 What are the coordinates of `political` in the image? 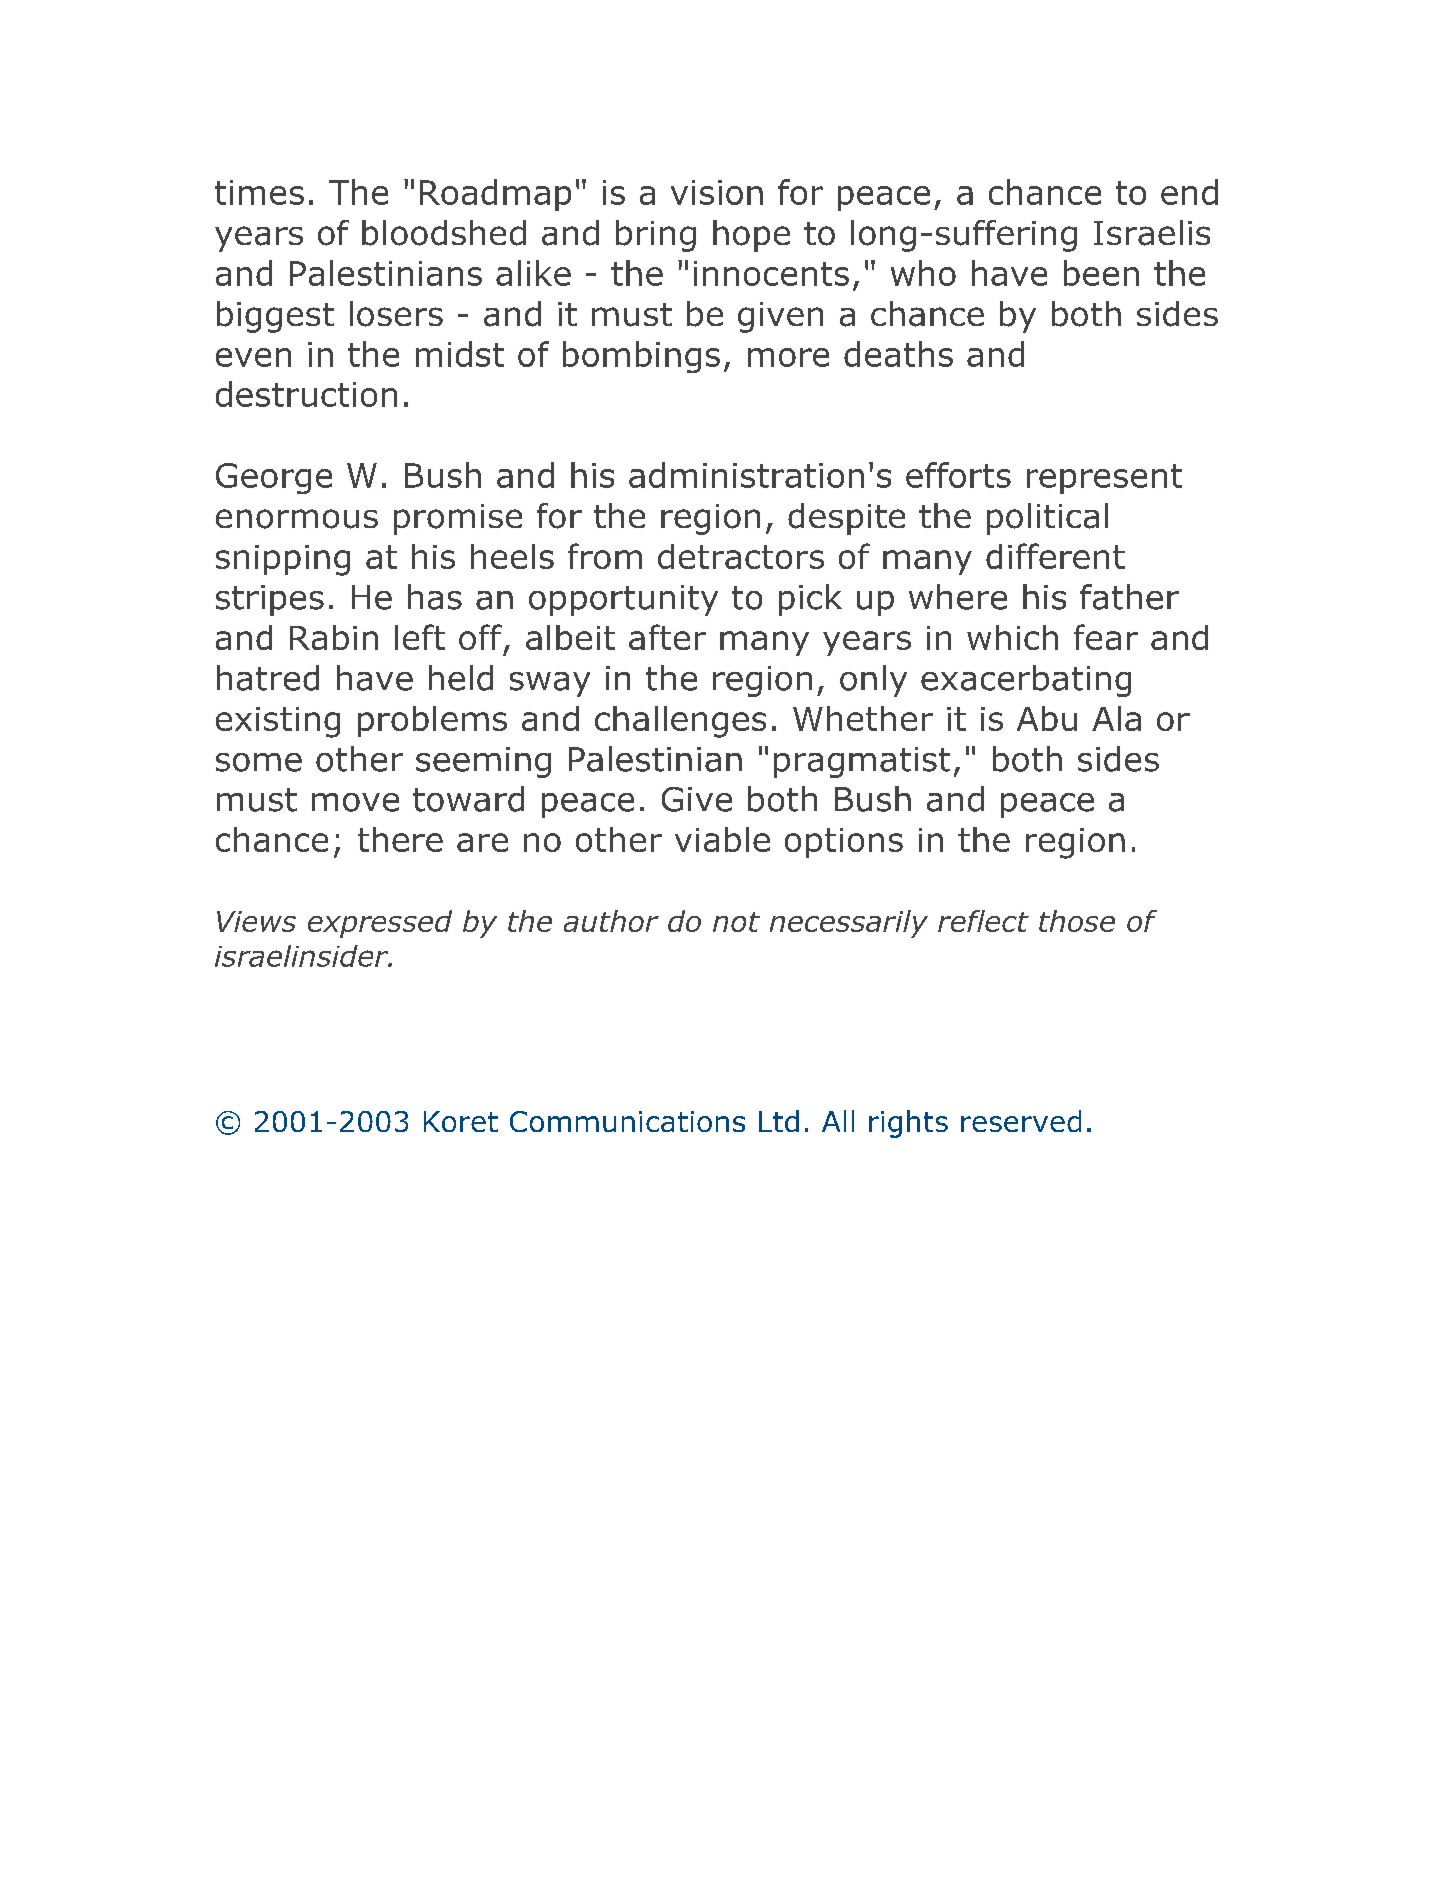 It's located at (1047, 519).
